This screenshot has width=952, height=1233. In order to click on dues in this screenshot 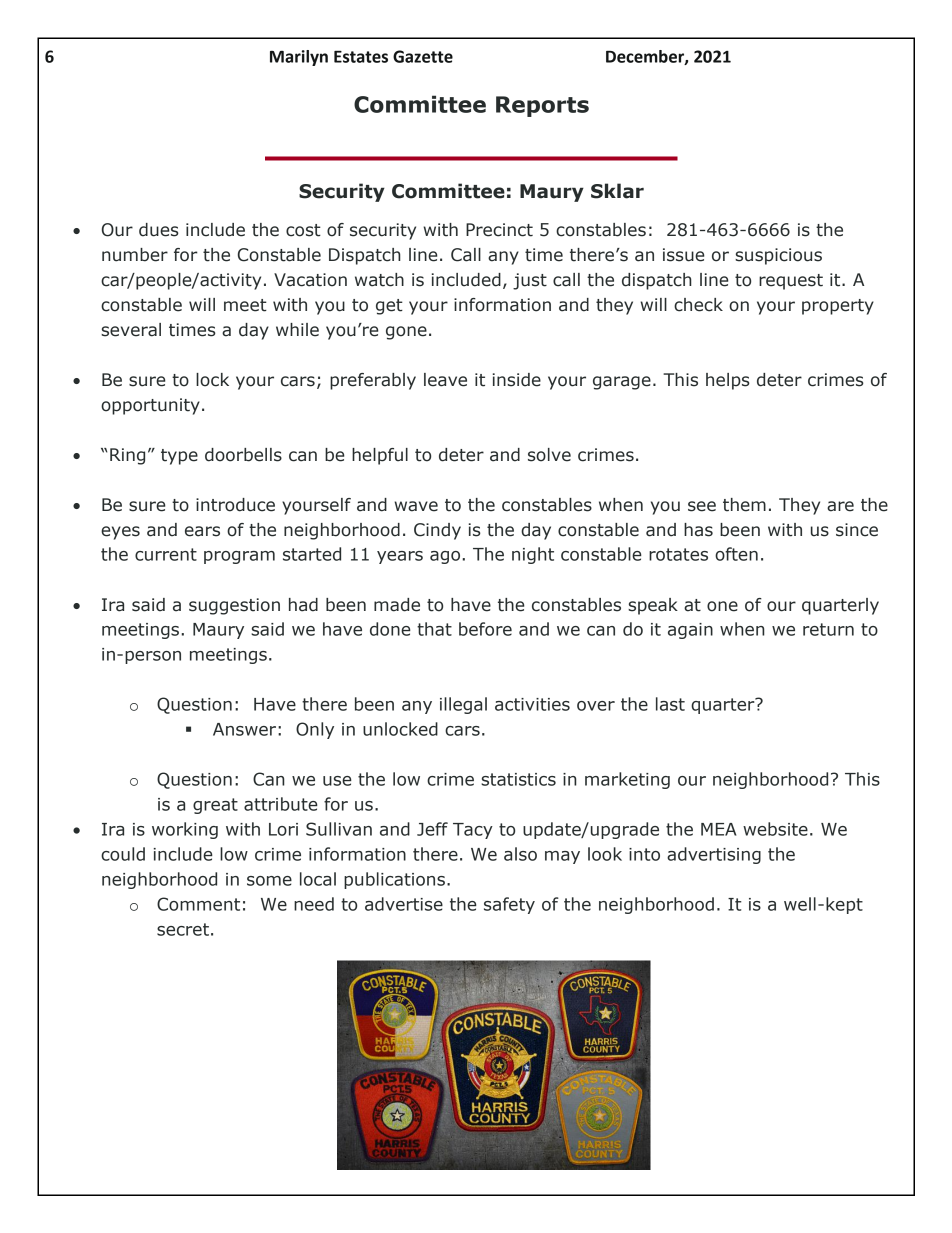, I will do `click(159, 230)`.
